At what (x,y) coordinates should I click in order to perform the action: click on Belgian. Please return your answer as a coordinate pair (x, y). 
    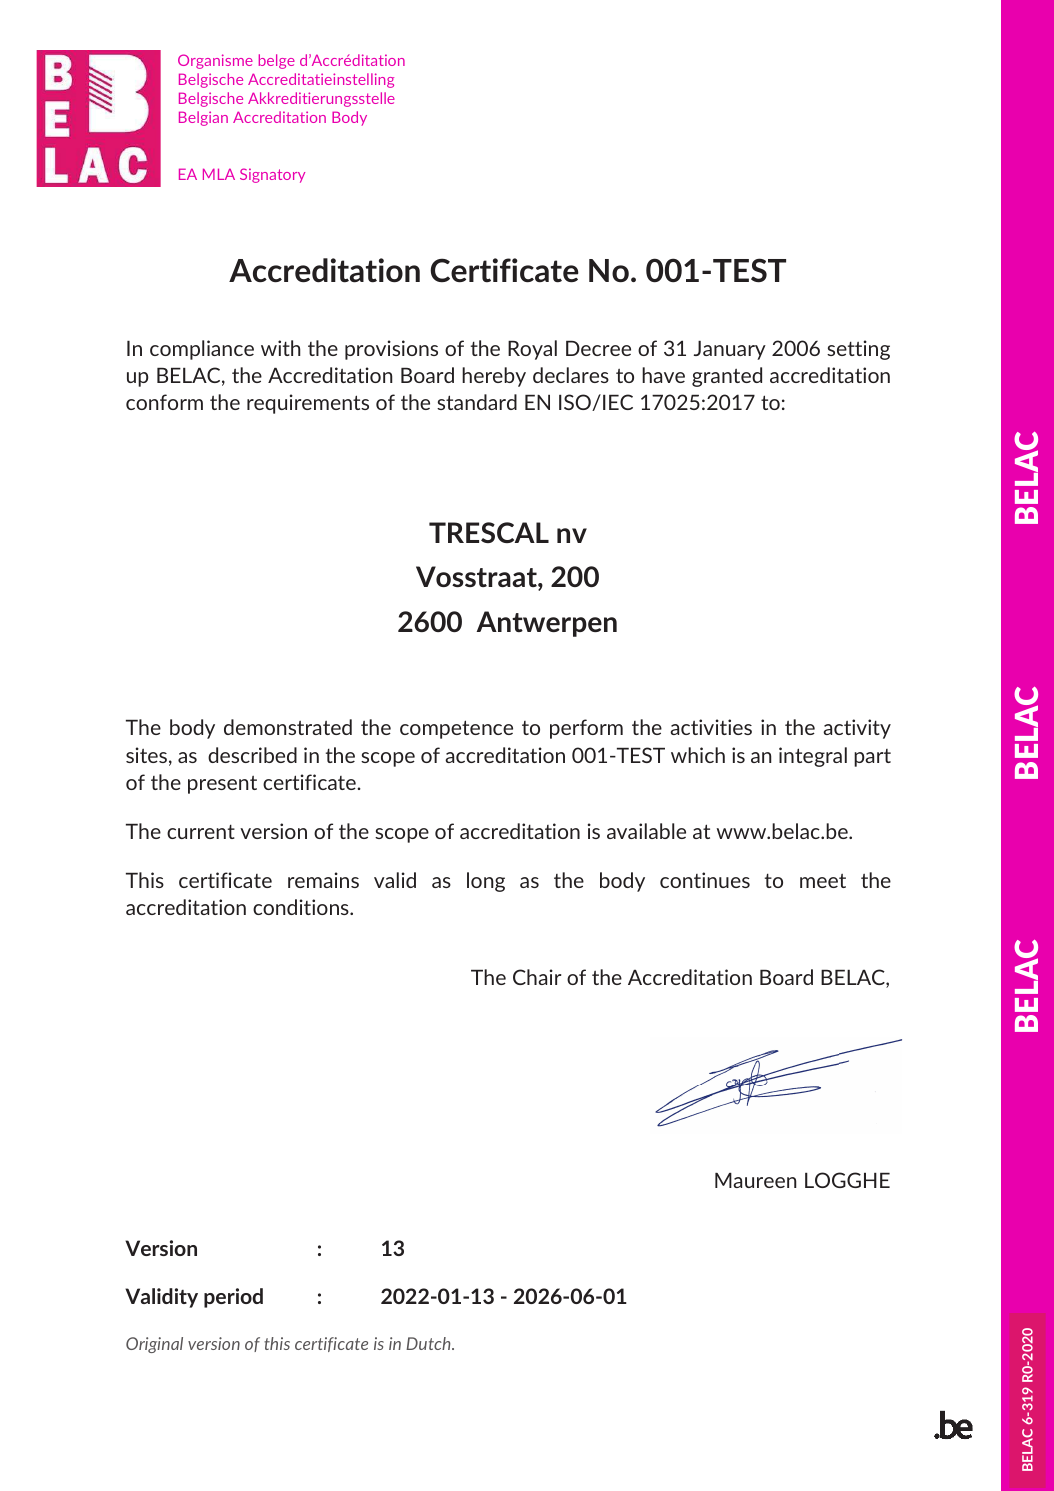
    Looking at the image, I should click on (203, 118).
